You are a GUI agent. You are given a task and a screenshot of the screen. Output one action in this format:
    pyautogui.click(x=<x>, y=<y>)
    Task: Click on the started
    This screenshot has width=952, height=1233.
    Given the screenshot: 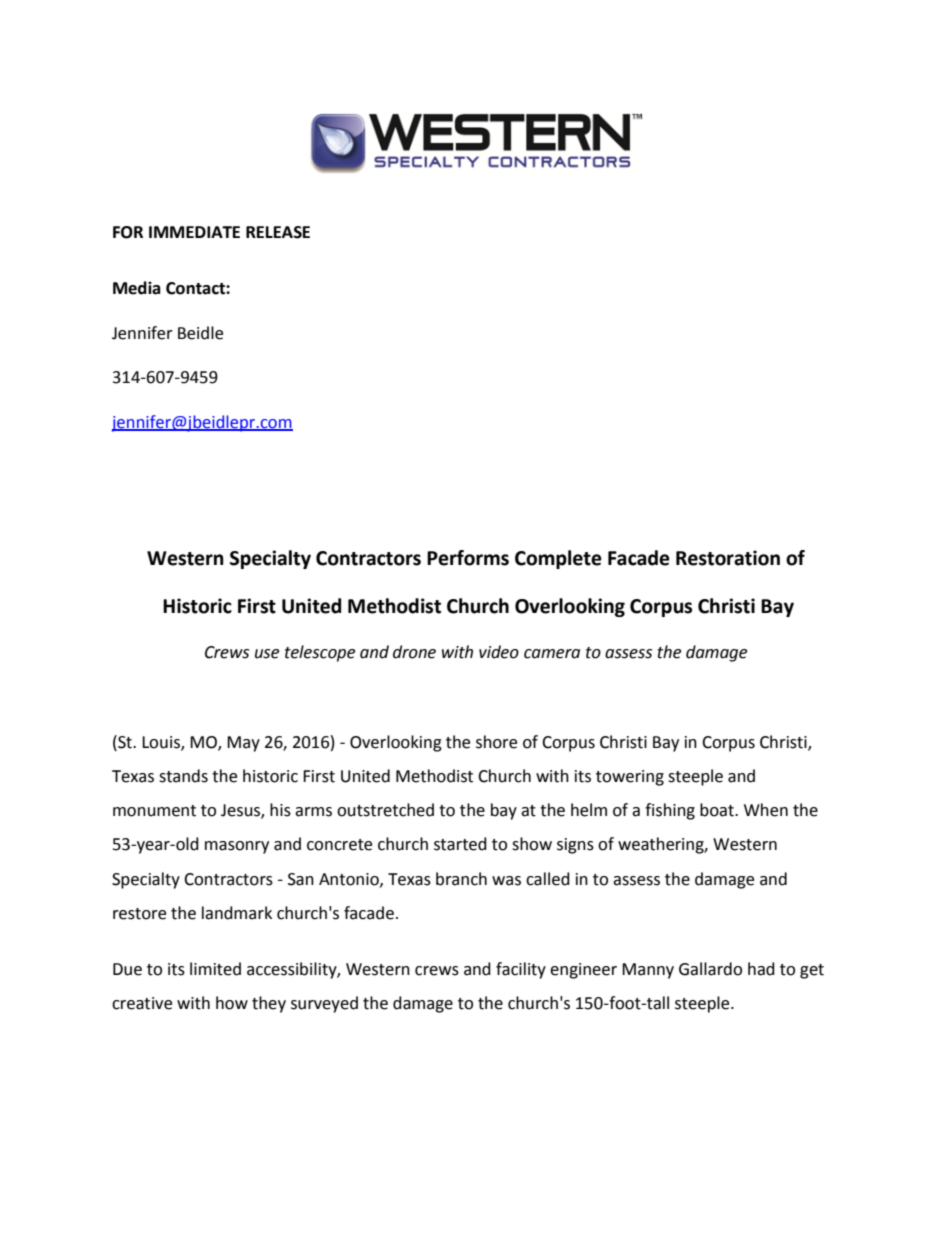 What is the action you would take?
    pyautogui.click(x=460, y=844)
